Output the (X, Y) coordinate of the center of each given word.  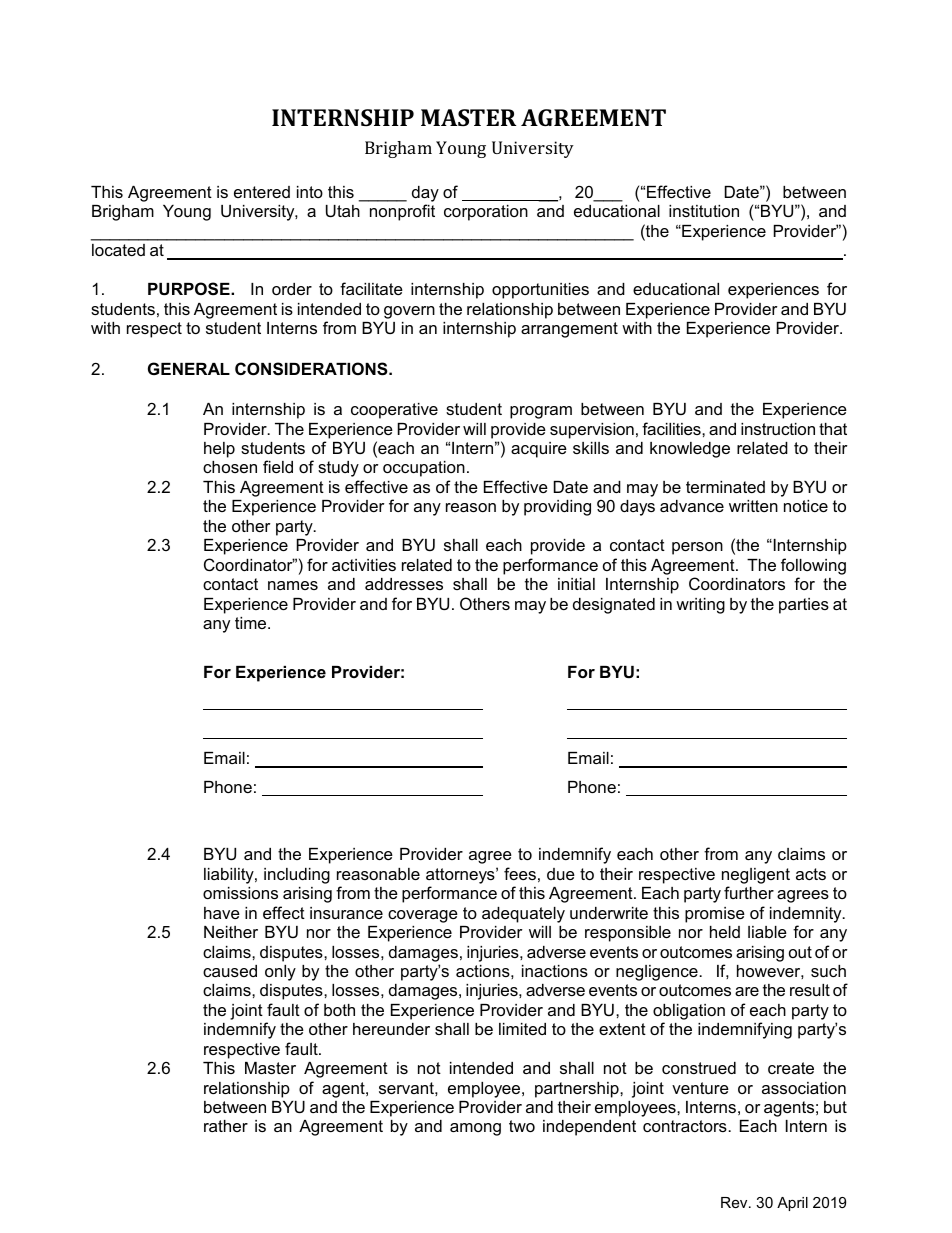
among (475, 1129)
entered (262, 192)
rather (226, 1126)
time (252, 623)
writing (700, 606)
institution (704, 211)
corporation (486, 213)
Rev (735, 1202)
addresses (404, 584)
